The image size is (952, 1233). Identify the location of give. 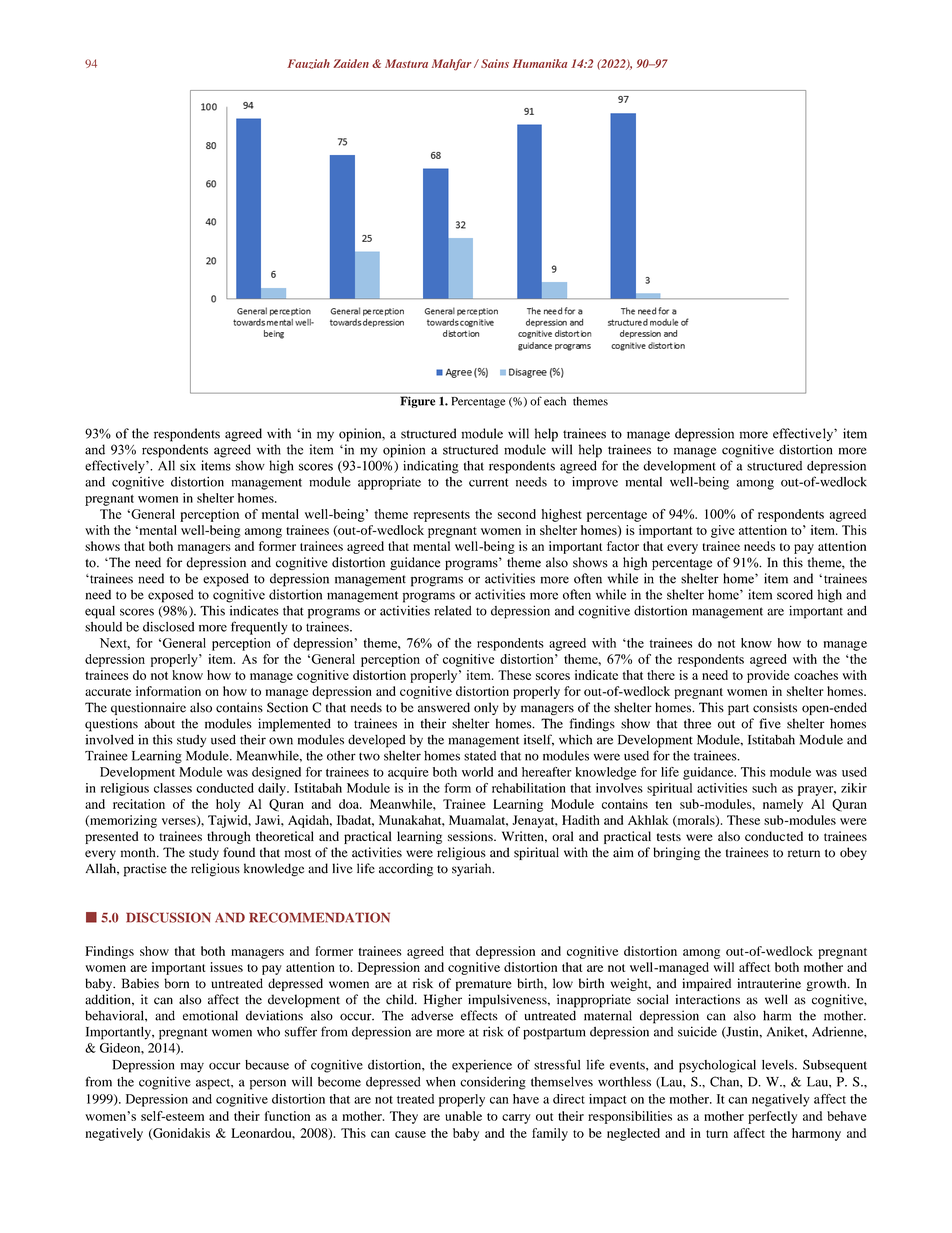
(723, 531).
